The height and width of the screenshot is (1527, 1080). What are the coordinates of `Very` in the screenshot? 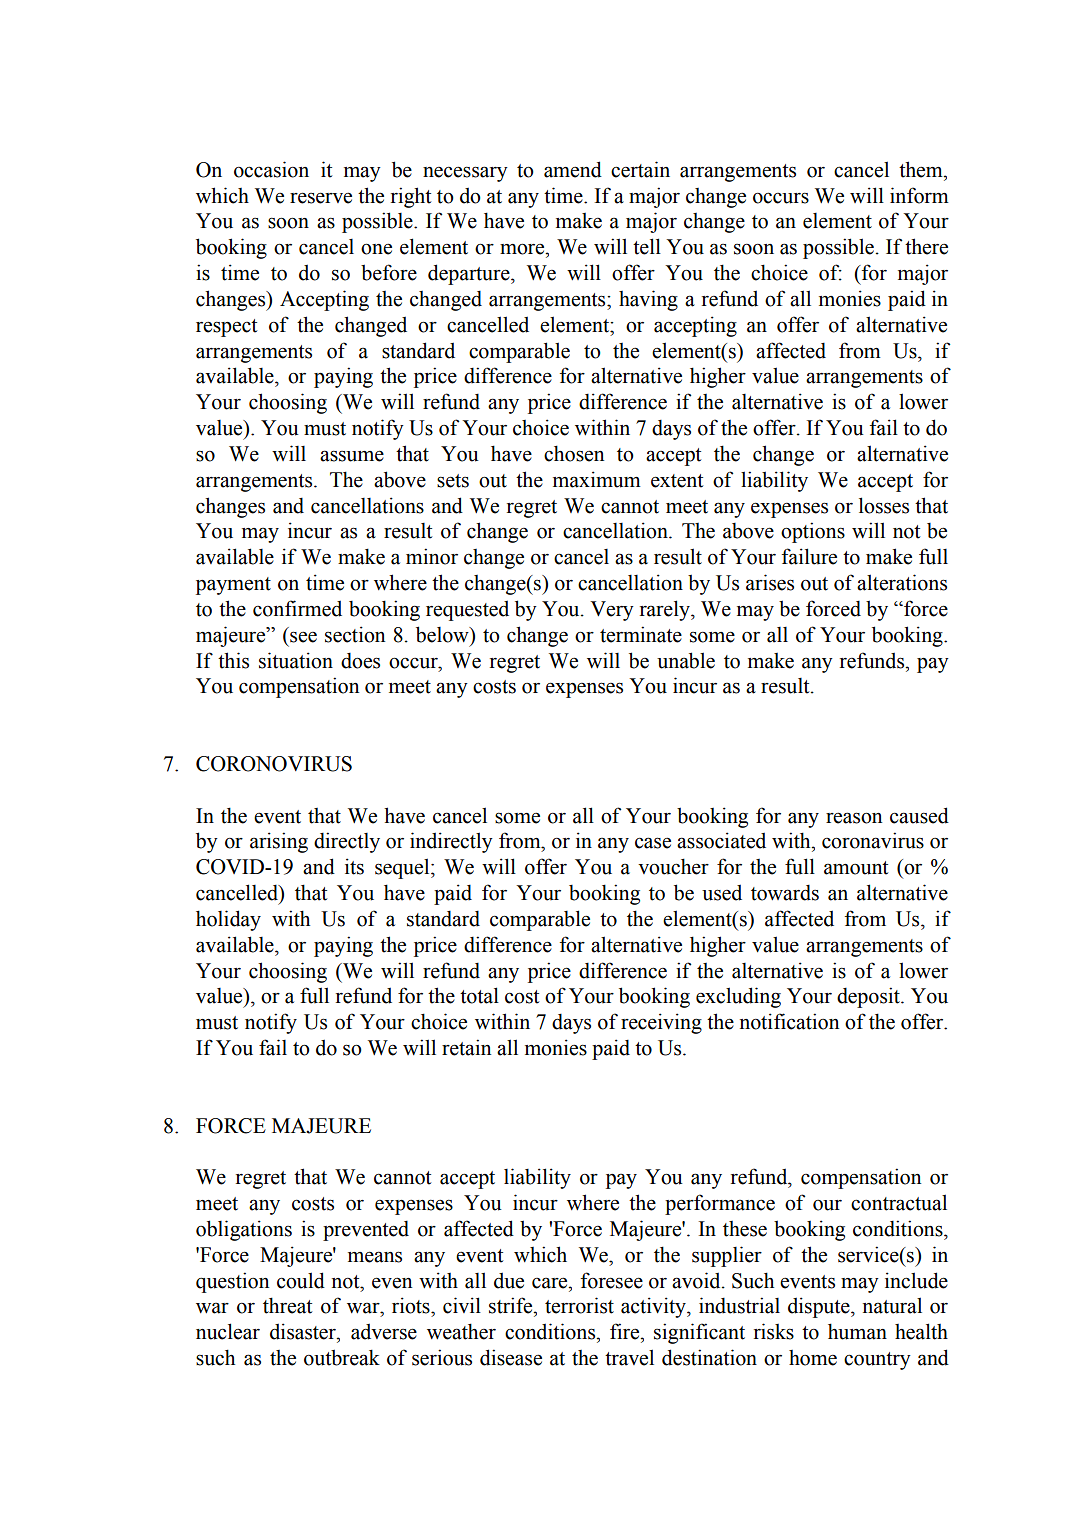 It's located at (612, 611).
